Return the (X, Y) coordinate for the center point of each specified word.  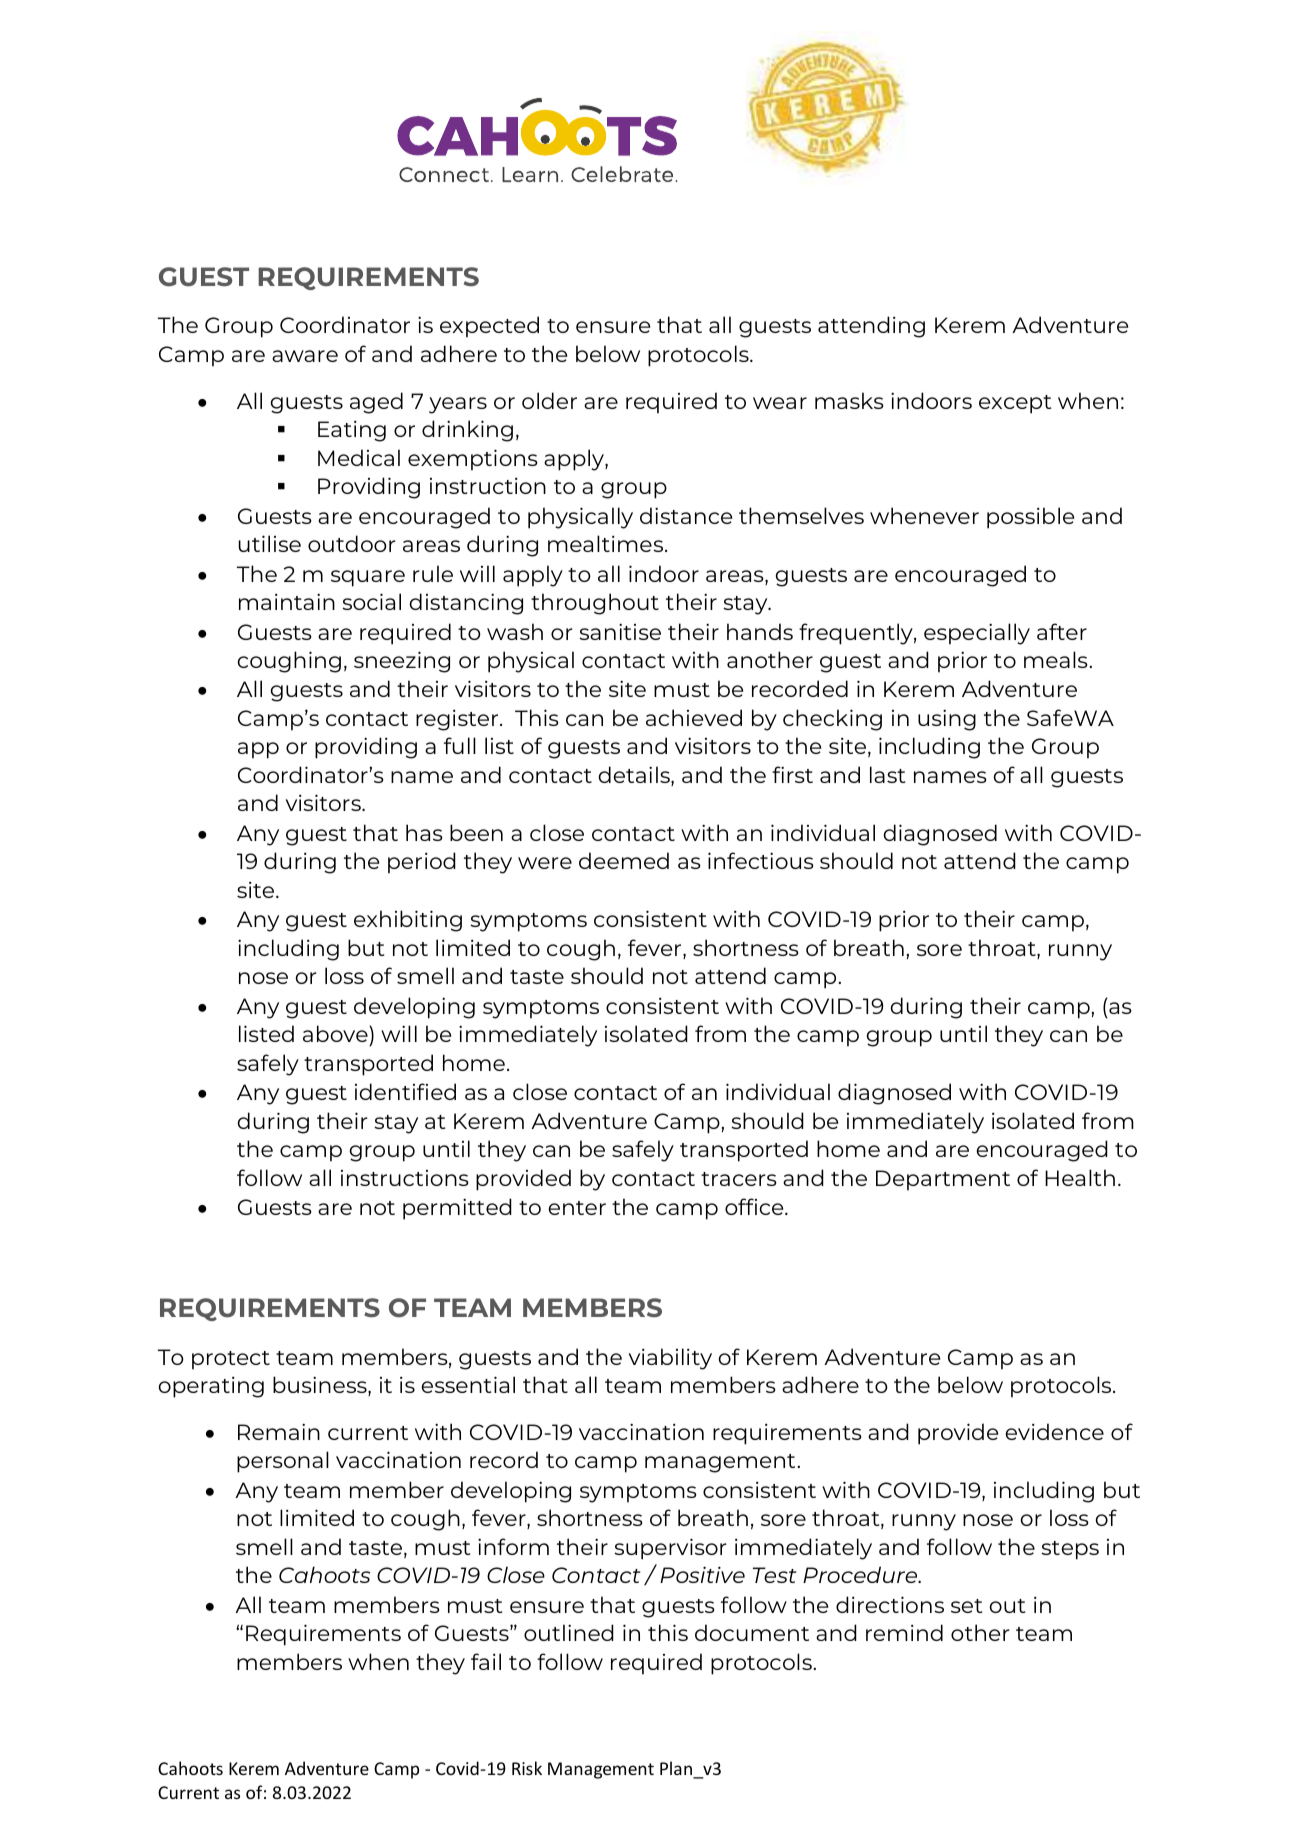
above (336, 1033)
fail (486, 1661)
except (1015, 404)
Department (943, 1180)
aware (305, 356)
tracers (739, 1179)
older (549, 400)
